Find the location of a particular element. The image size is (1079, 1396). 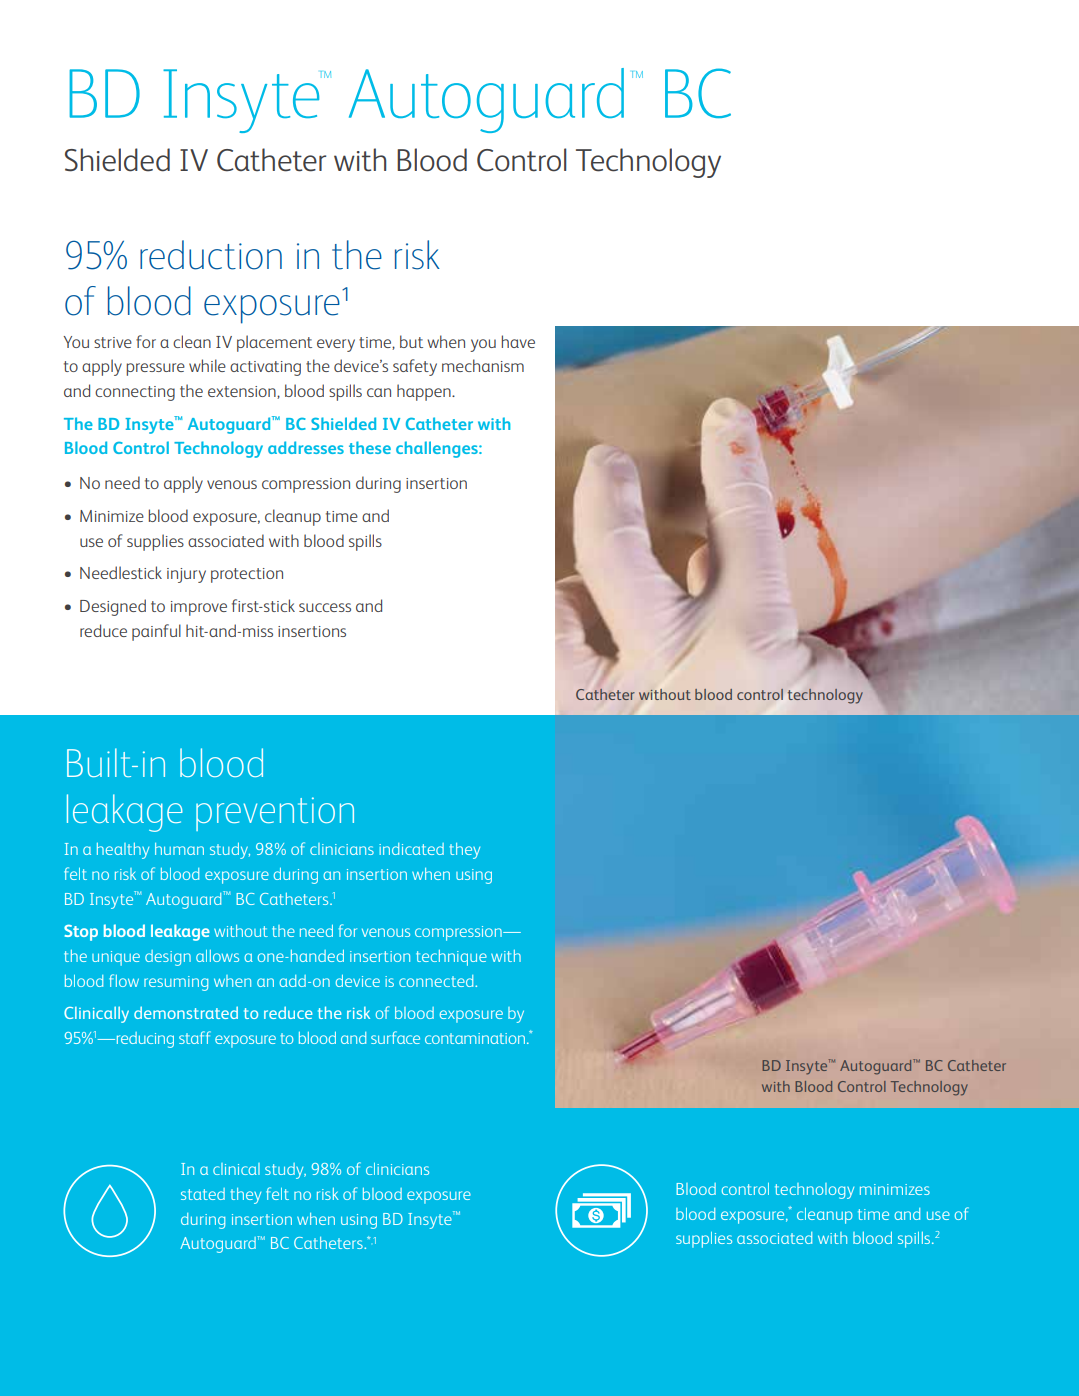

indicated is located at coordinates (411, 849).
